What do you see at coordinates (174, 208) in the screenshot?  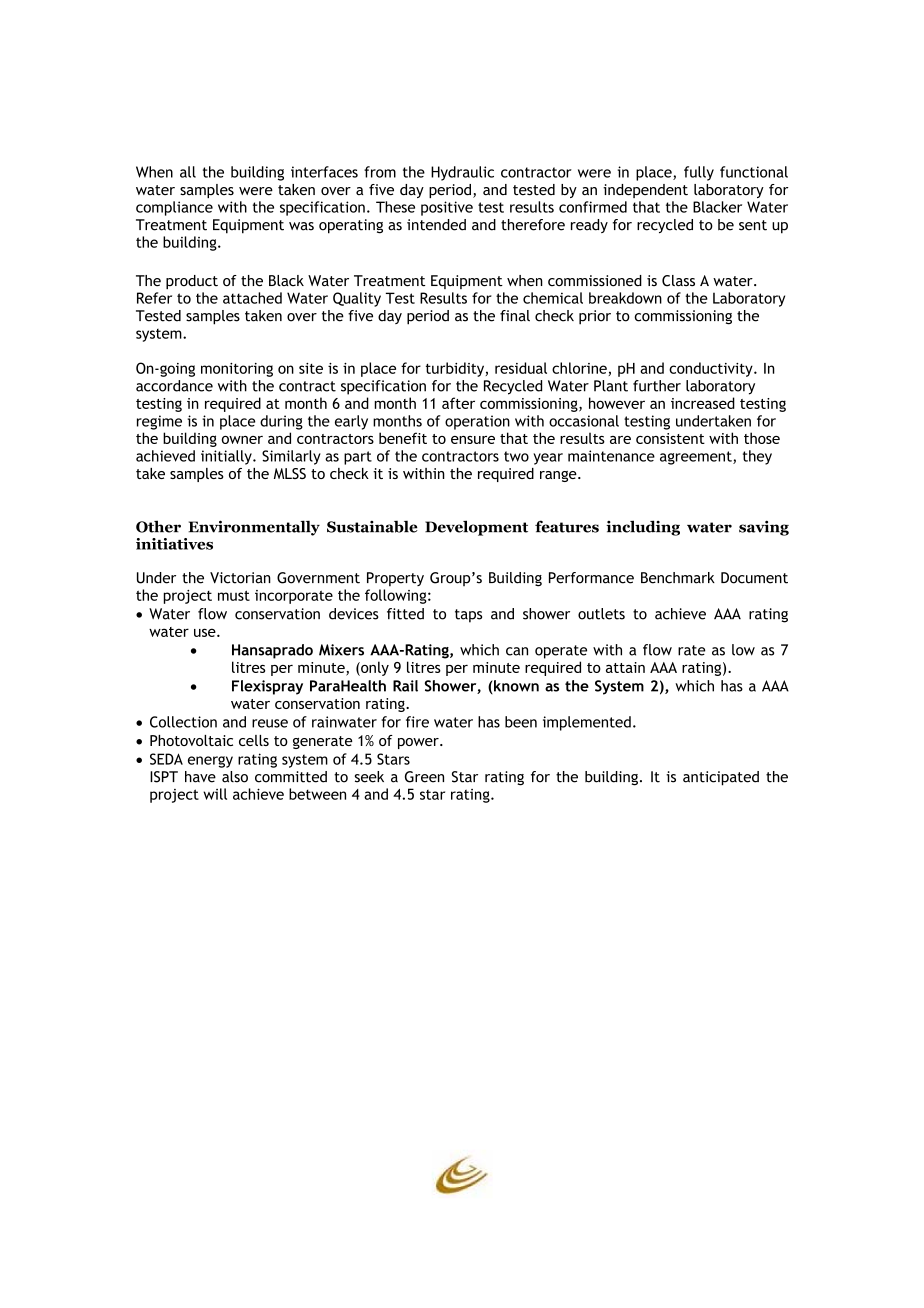 I see `compliance` at bounding box center [174, 208].
